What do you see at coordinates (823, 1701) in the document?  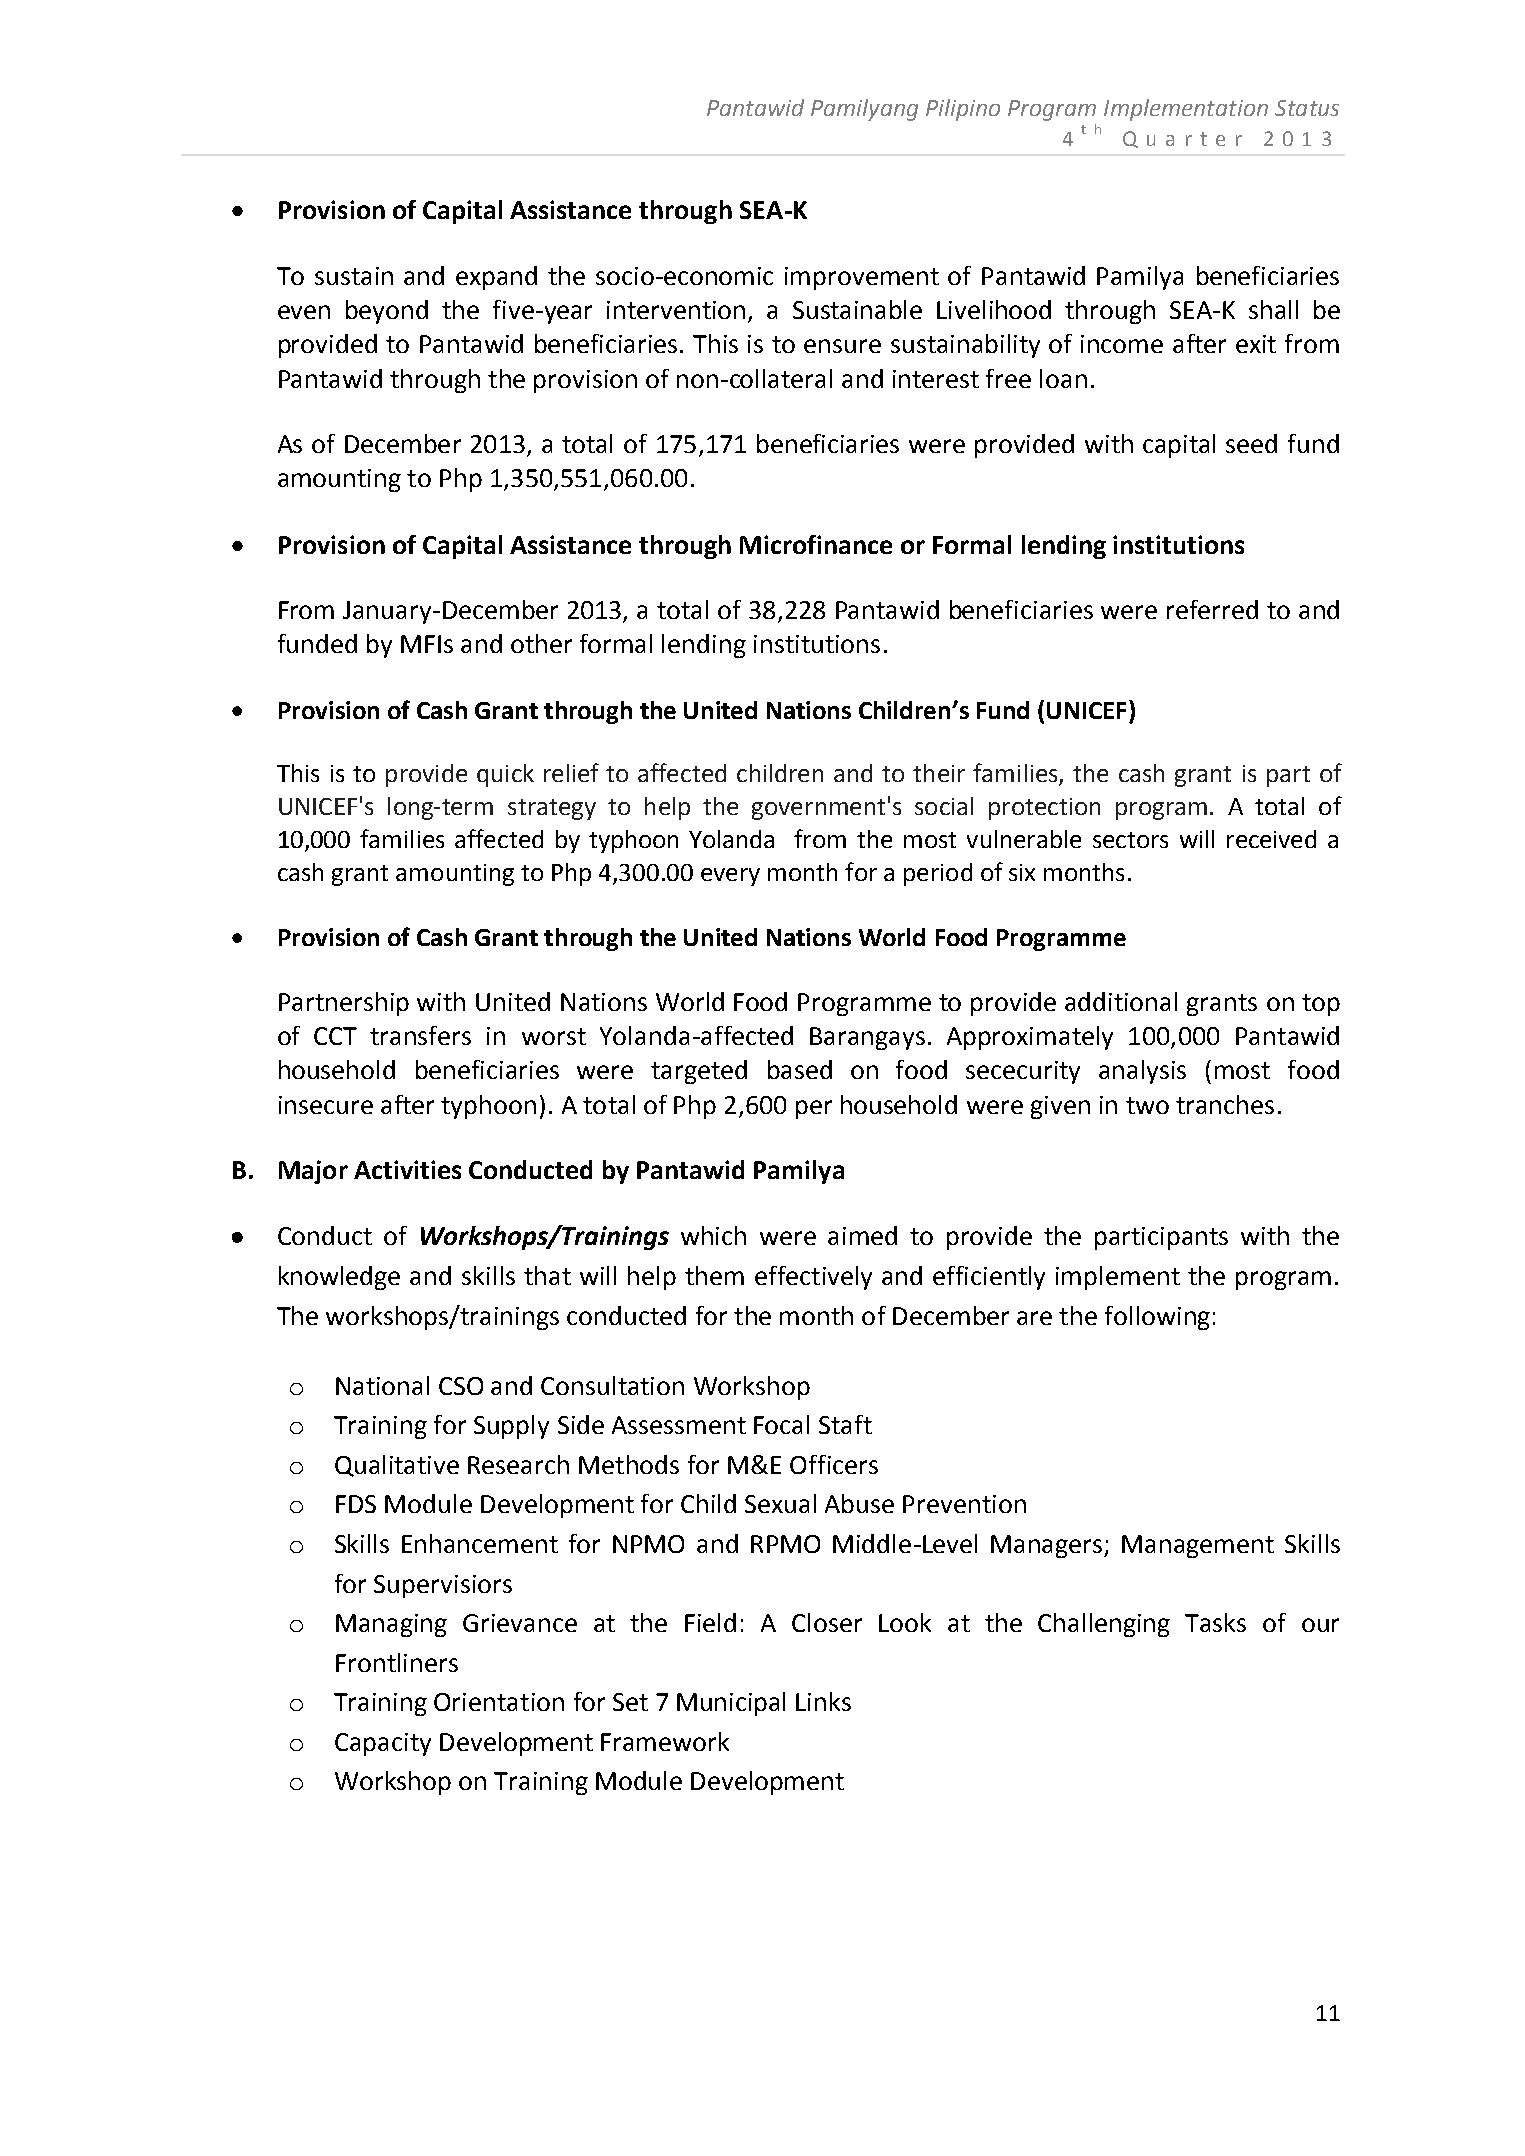 I see `Links` at bounding box center [823, 1701].
